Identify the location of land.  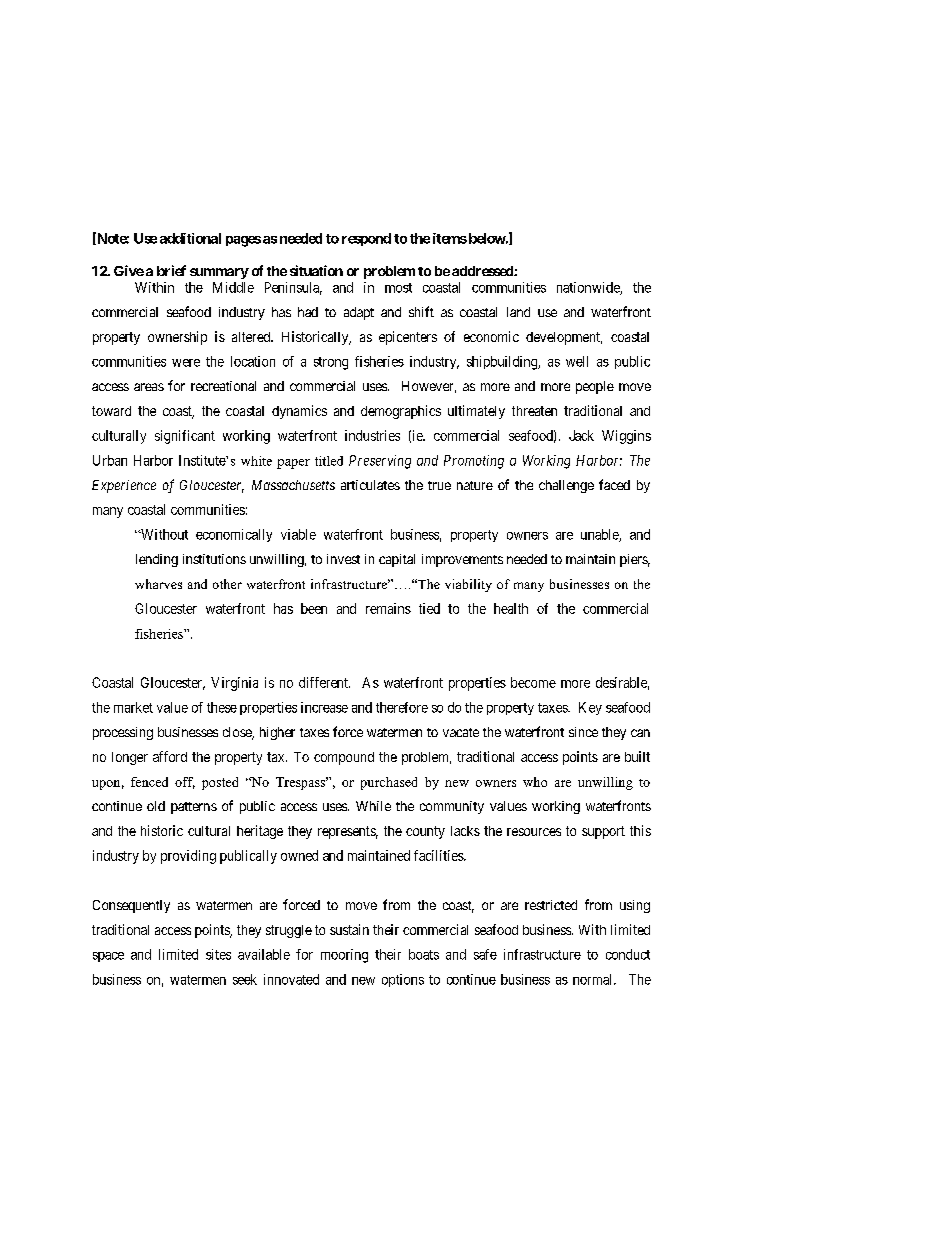
(518, 312).
